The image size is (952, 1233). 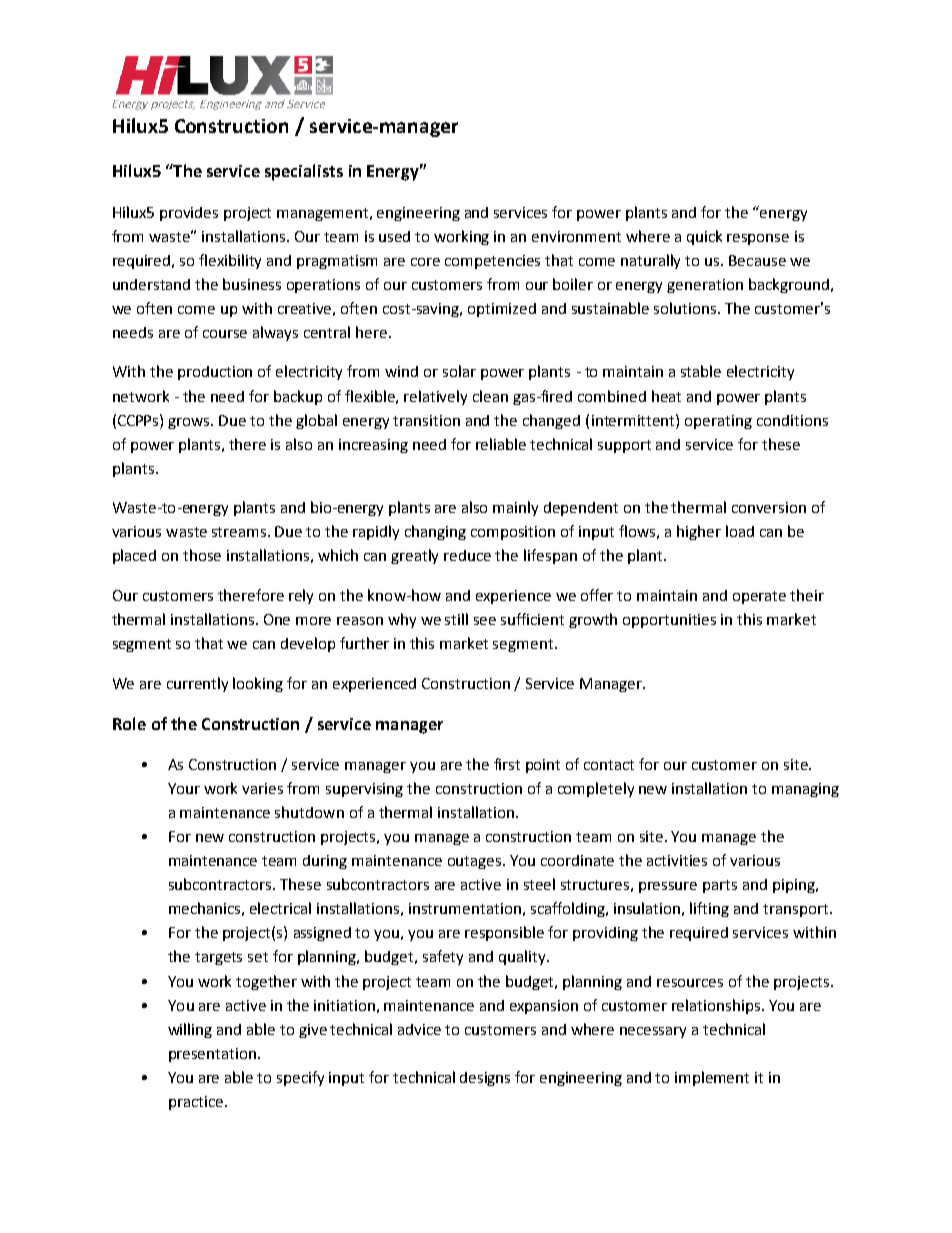 What do you see at coordinates (394, 236) in the screenshot?
I see `used` at bounding box center [394, 236].
